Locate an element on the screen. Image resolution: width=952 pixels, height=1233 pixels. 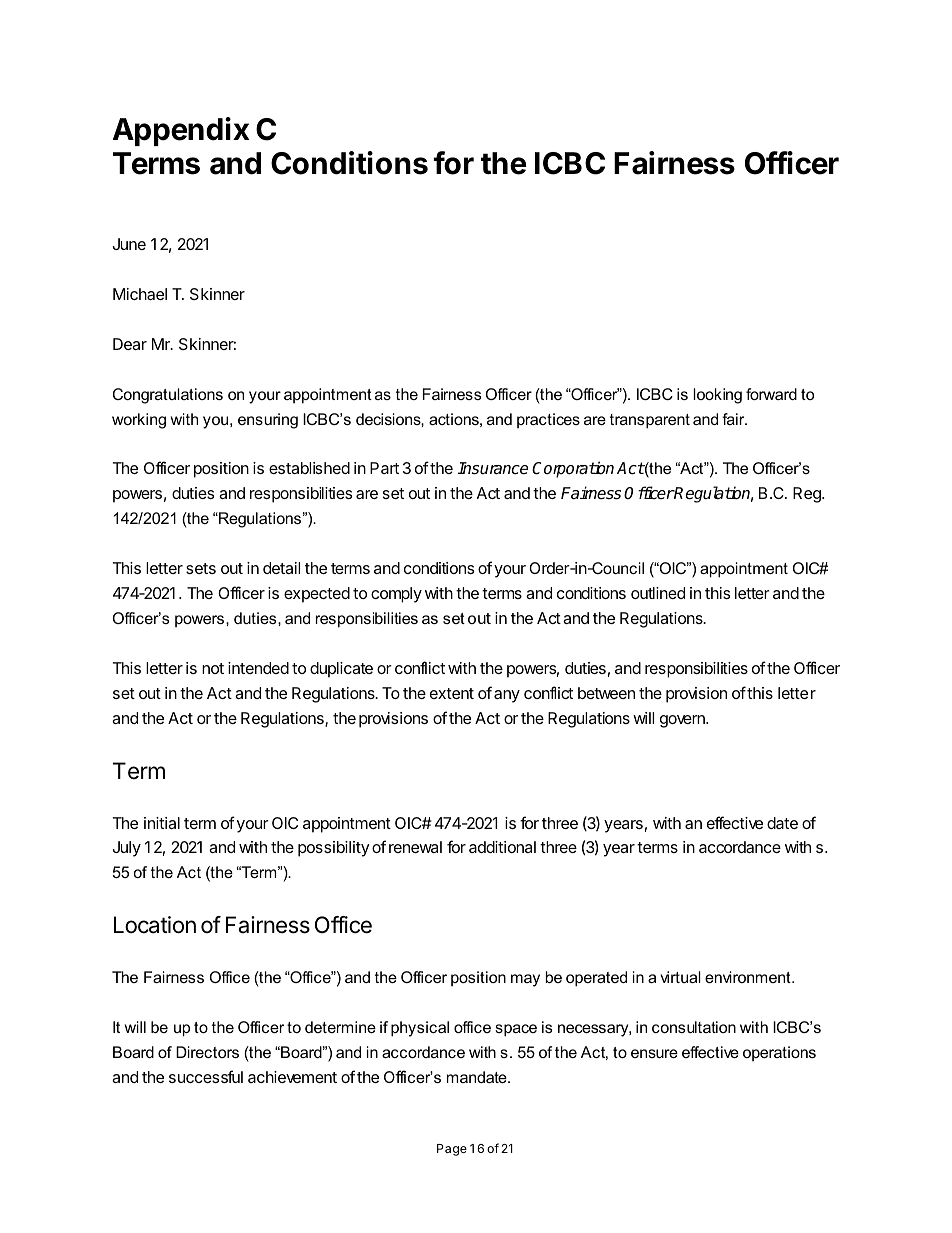
Congratulations is located at coordinates (168, 396).
